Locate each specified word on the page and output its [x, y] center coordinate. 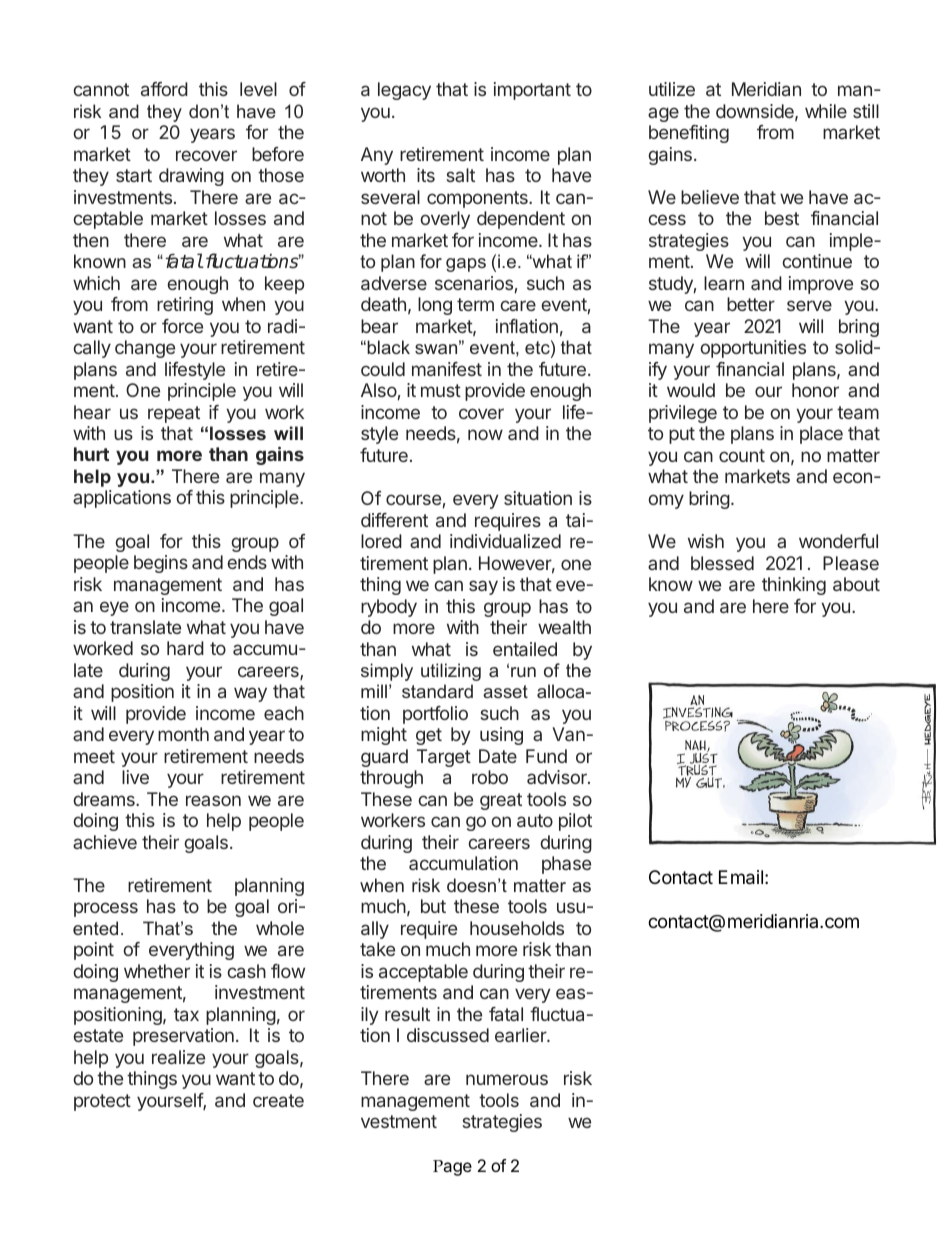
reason [213, 800]
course [413, 499]
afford [164, 89]
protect [102, 1102]
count [742, 455]
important [532, 91]
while [826, 111]
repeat [174, 414]
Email [741, 877]
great [501, 801]
